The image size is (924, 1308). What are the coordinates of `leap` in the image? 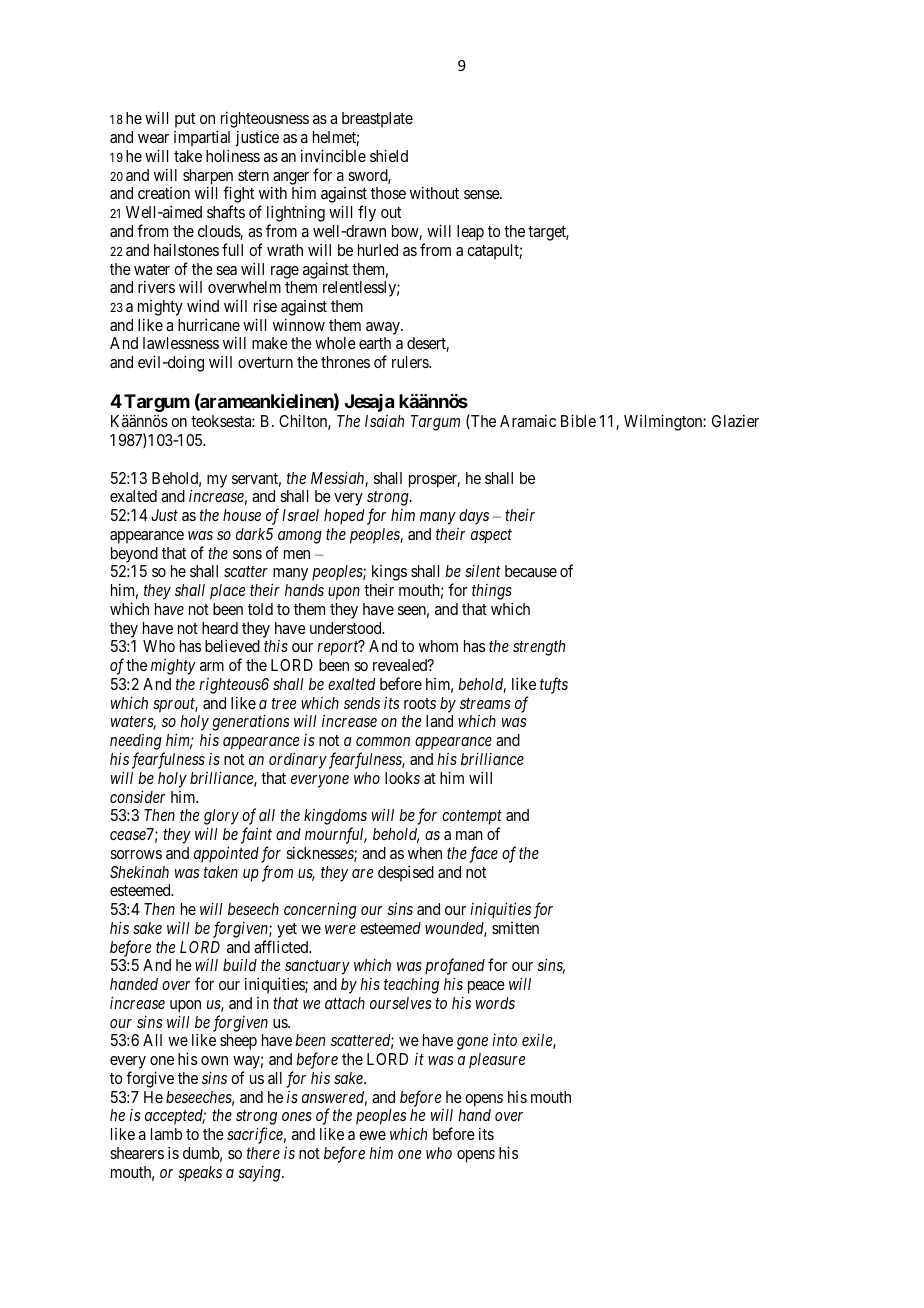 It's located at (470, 233).
